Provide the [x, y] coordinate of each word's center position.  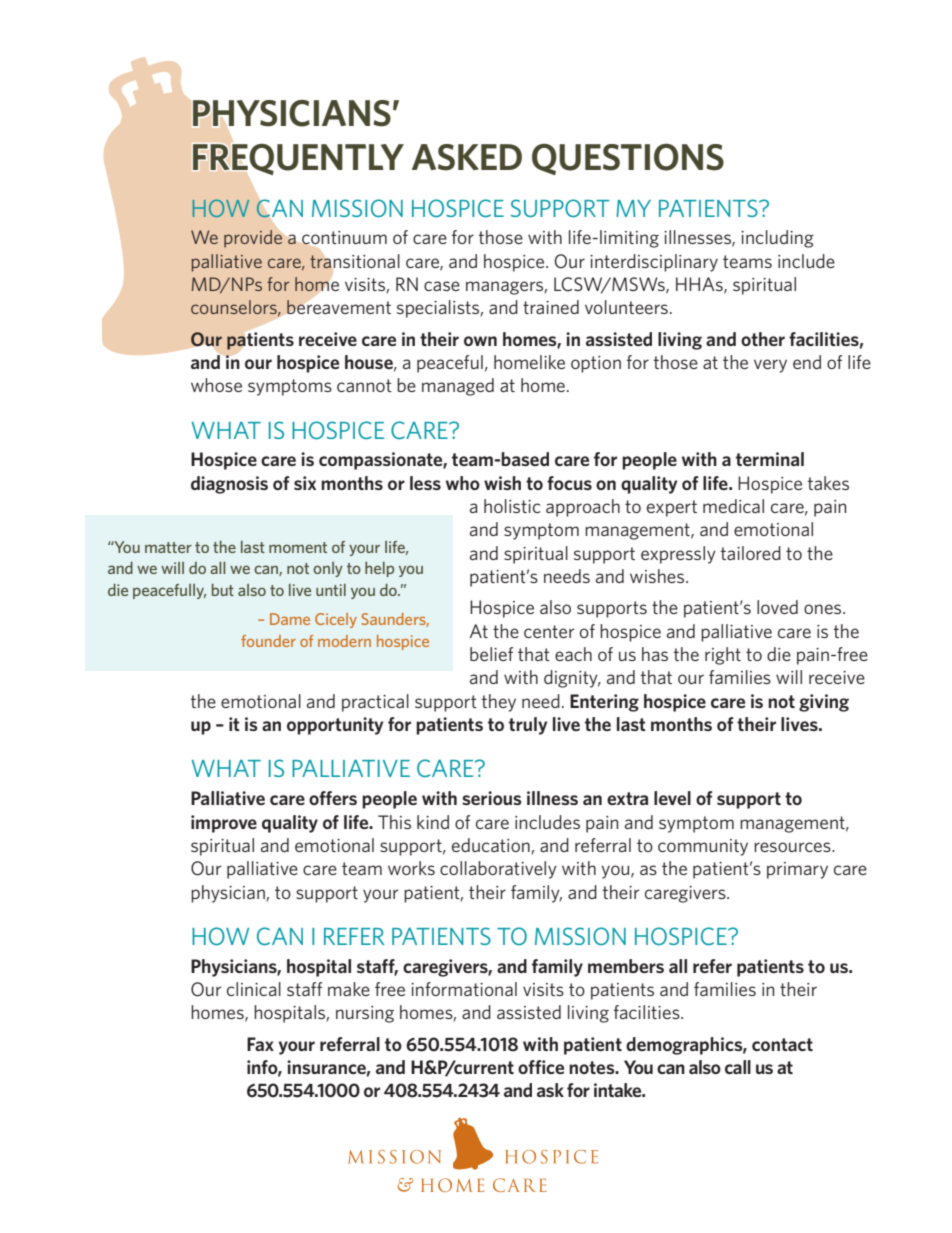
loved [777, 607]
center [549, 631]
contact [782, 1044]
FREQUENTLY [298, 159]
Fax [260, 1044]
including [777, 239]
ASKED [467, 157]
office [541, 1067]
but [223, 590]
